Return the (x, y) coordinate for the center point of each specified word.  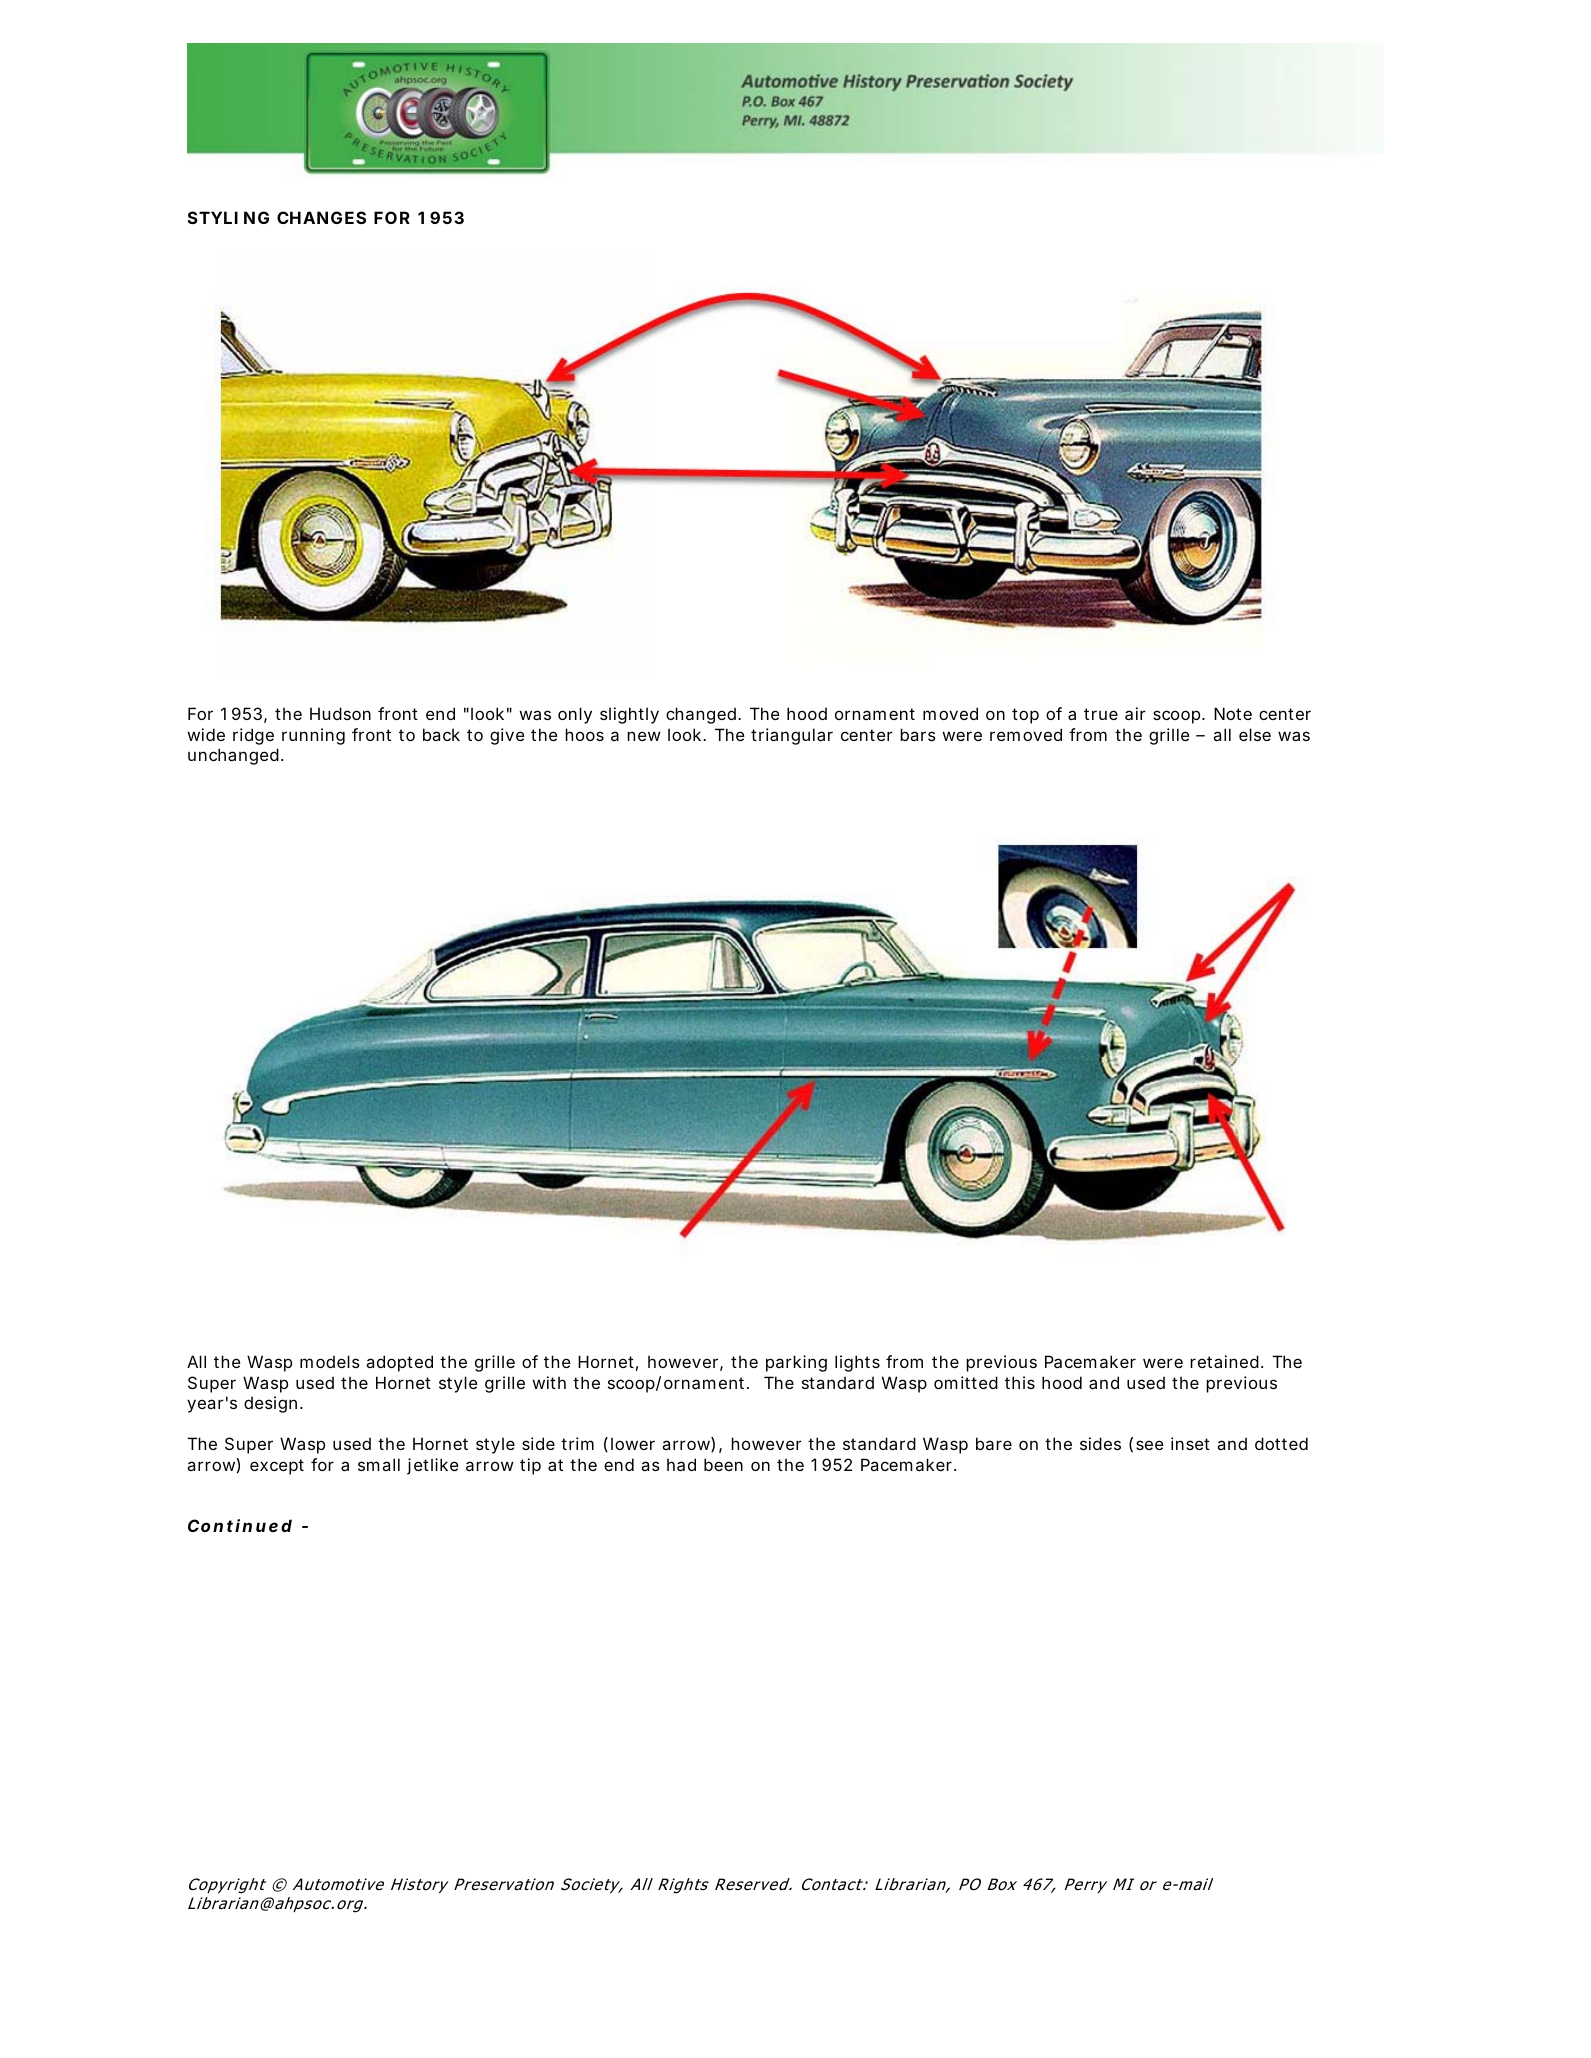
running (313, 736)
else (1255, 734)
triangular (792, 736)
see (1150, 1445)
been (723, 1464)
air (1135, 713)
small (379, 1464)
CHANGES (321, 217)
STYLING (228, 217)
